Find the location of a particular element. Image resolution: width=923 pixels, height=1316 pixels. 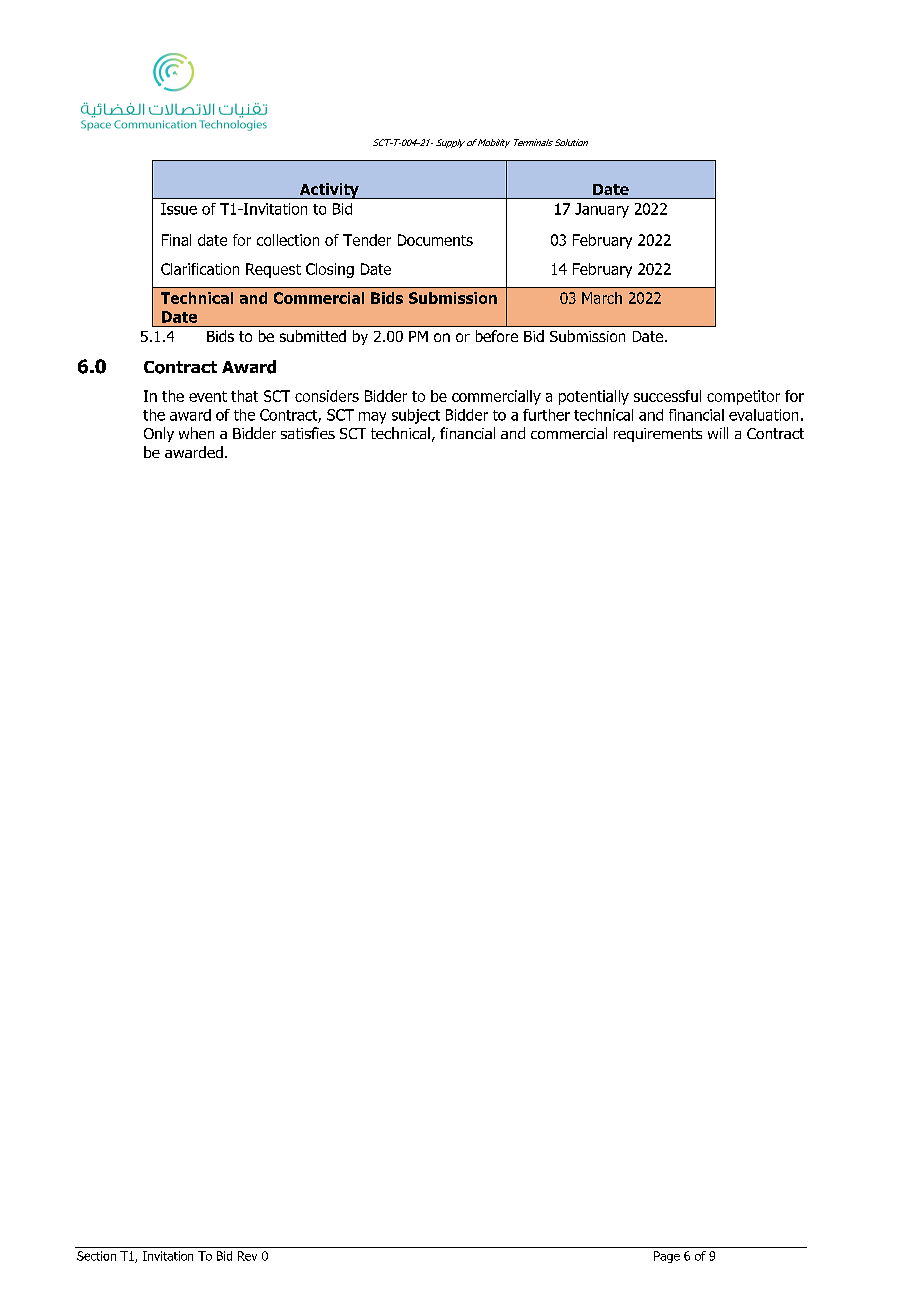

Only is located at coordinates (159, 434).
